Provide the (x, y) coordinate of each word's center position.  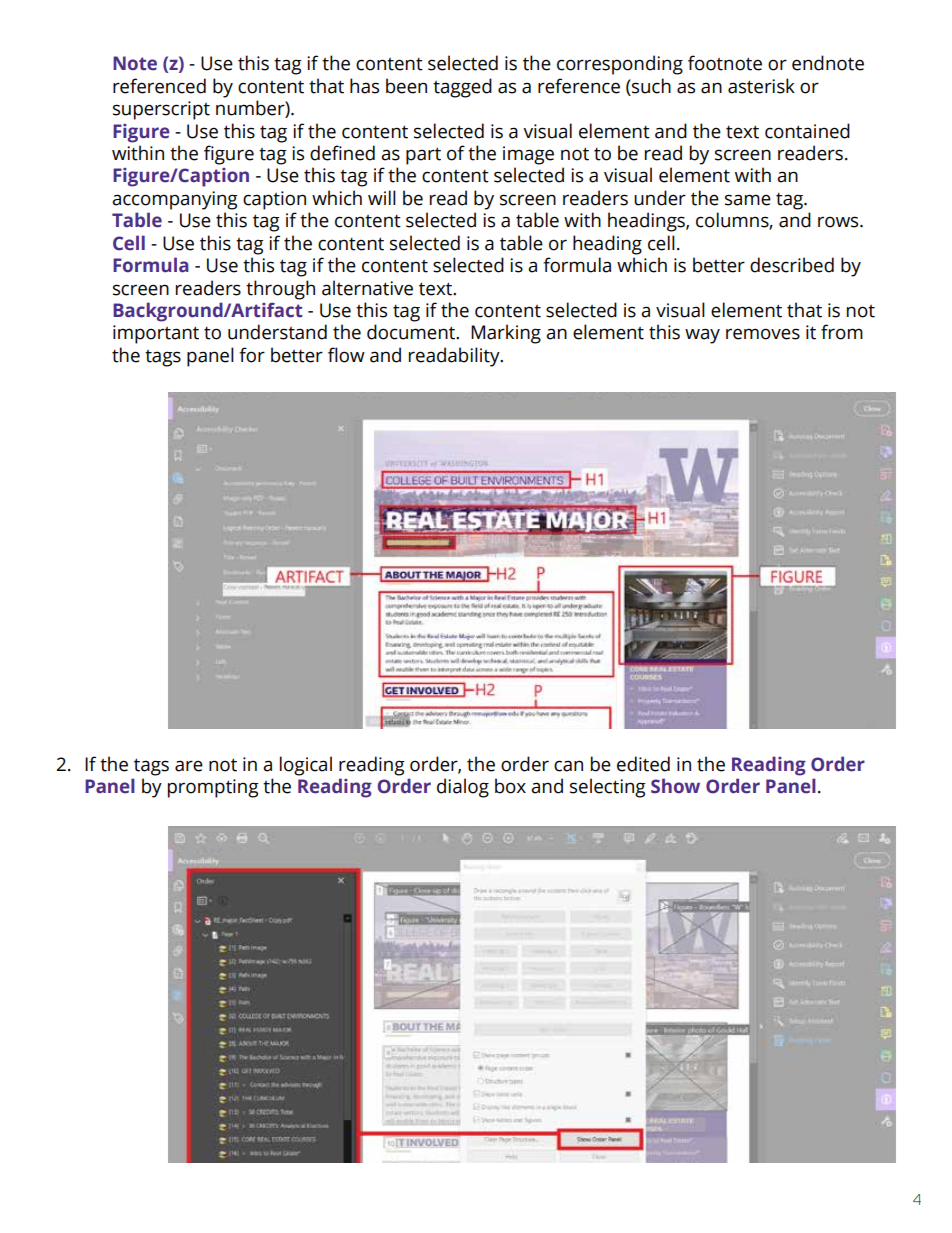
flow (346, 355)
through (280, 290)
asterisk (761, 86)
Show (675, 786)
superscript (161, 110)
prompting (213, 788)
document (412, 332)
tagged (462, 88)
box (510, 786)
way (702, 336)
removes (763, 334)
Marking (506, 334)
